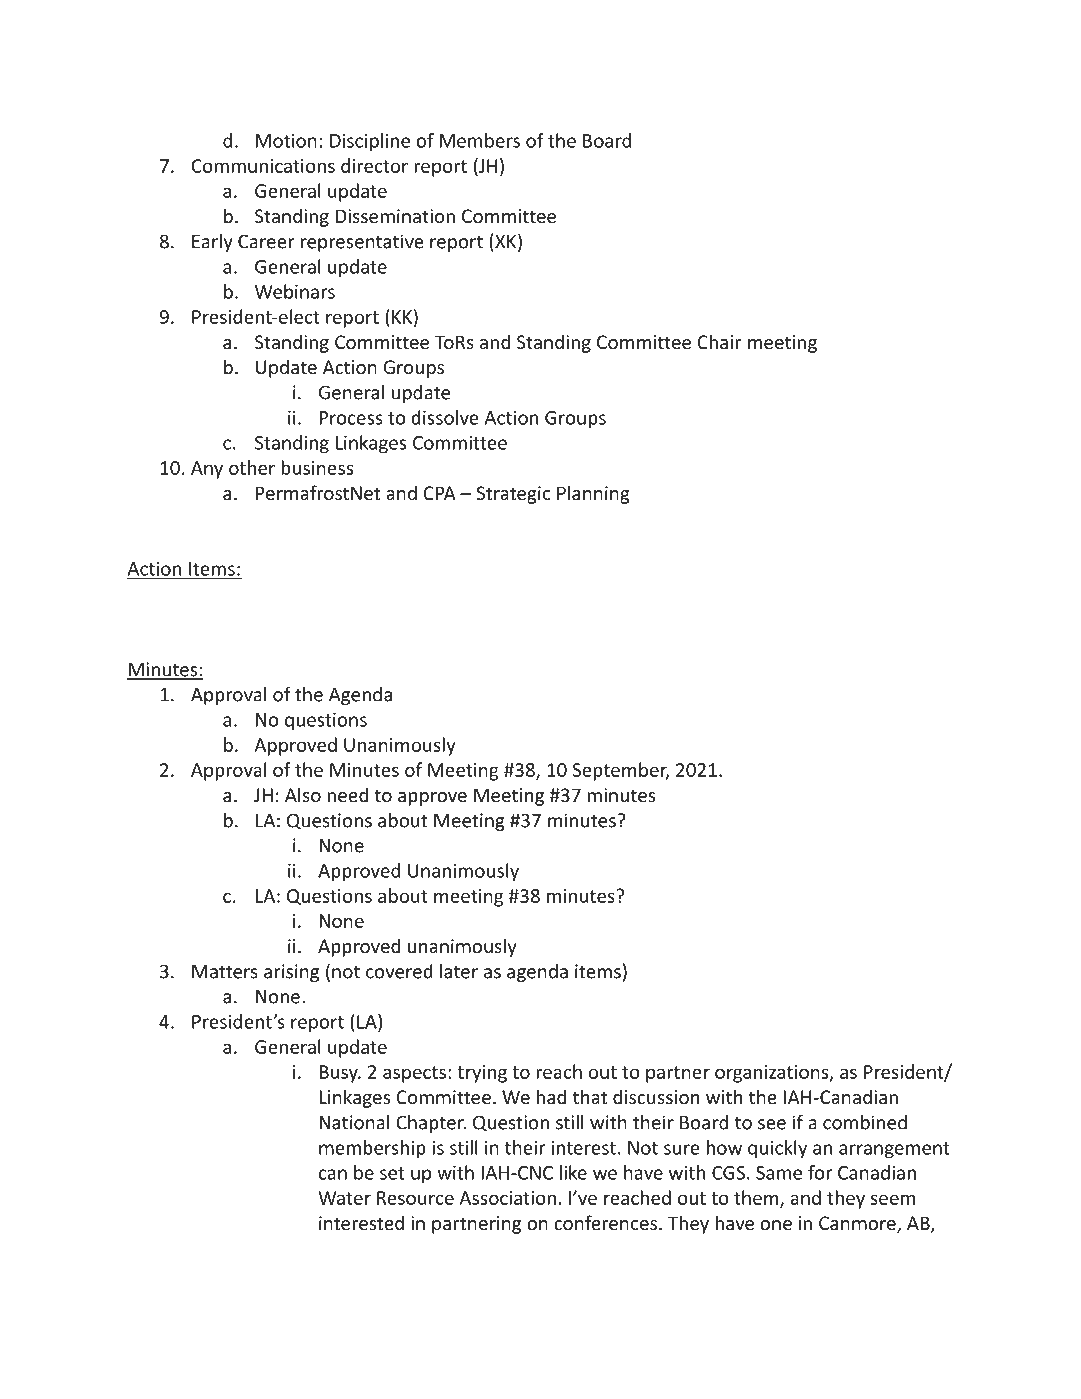  Describe the element at coordinates (719, 341) in the screenshot. I see `Chair` at that location.
